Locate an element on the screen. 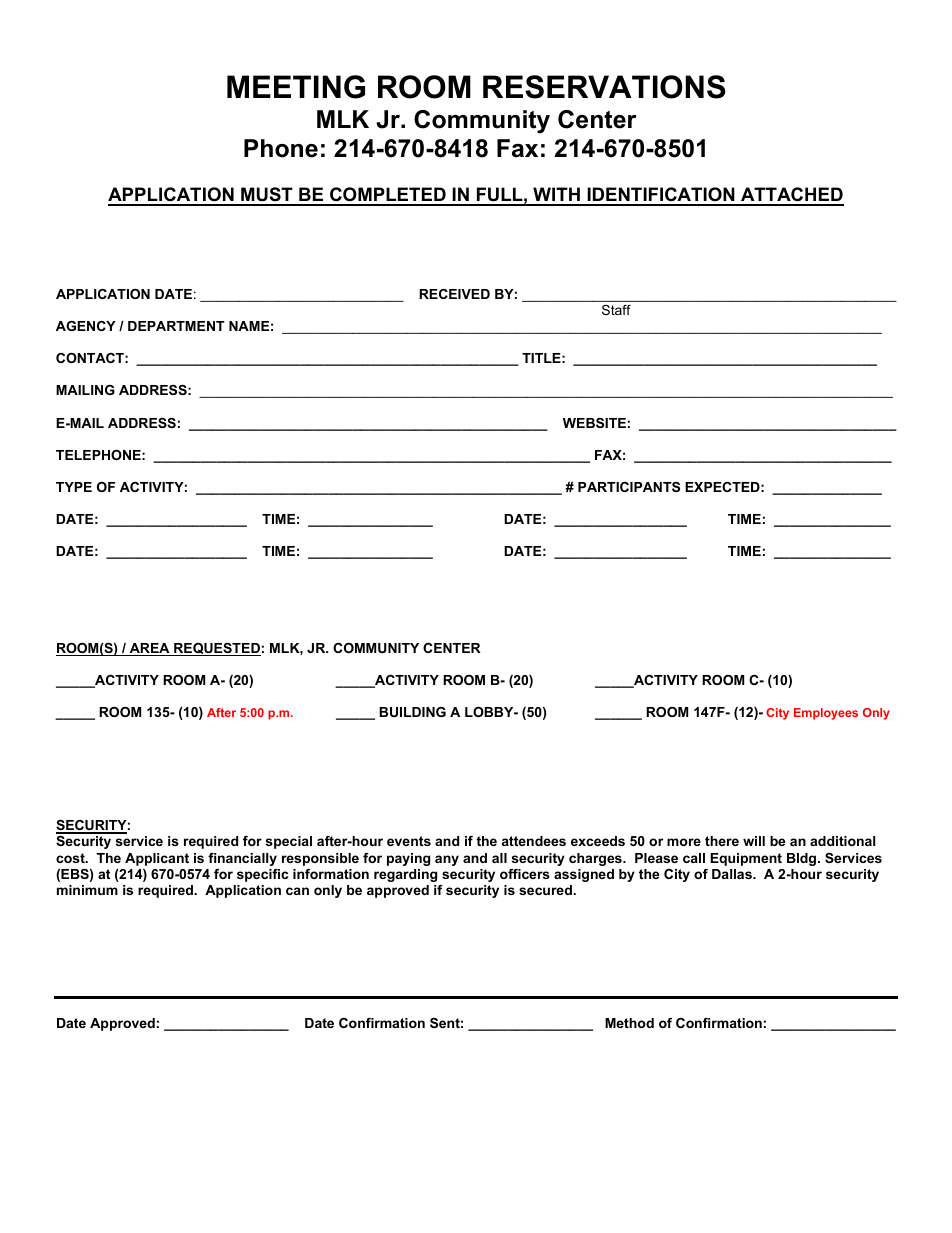  DEPARTMENT is located at coordinates (176, 326).
